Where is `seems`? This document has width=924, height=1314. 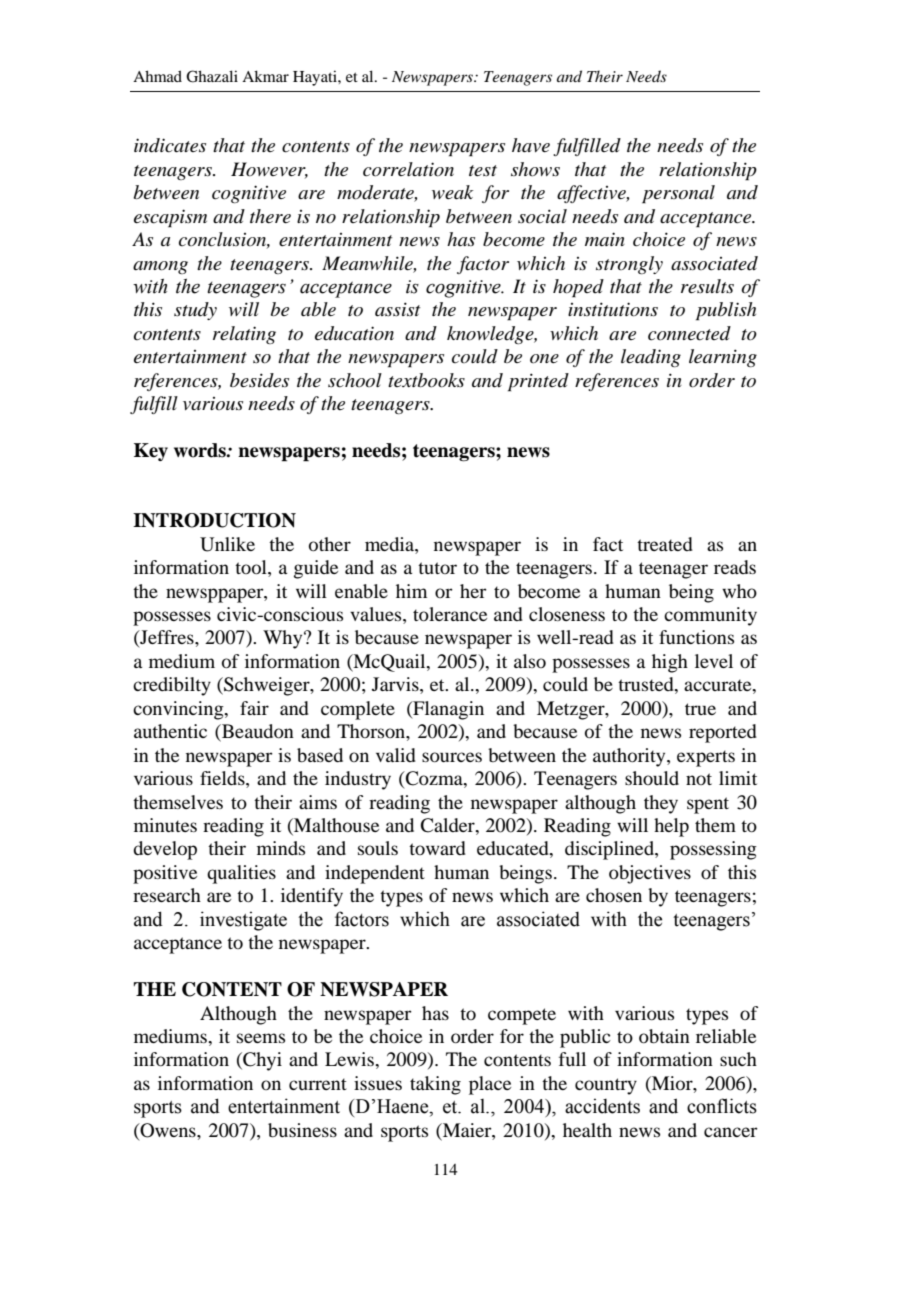 seems is located at coordinates (261, 1038).
